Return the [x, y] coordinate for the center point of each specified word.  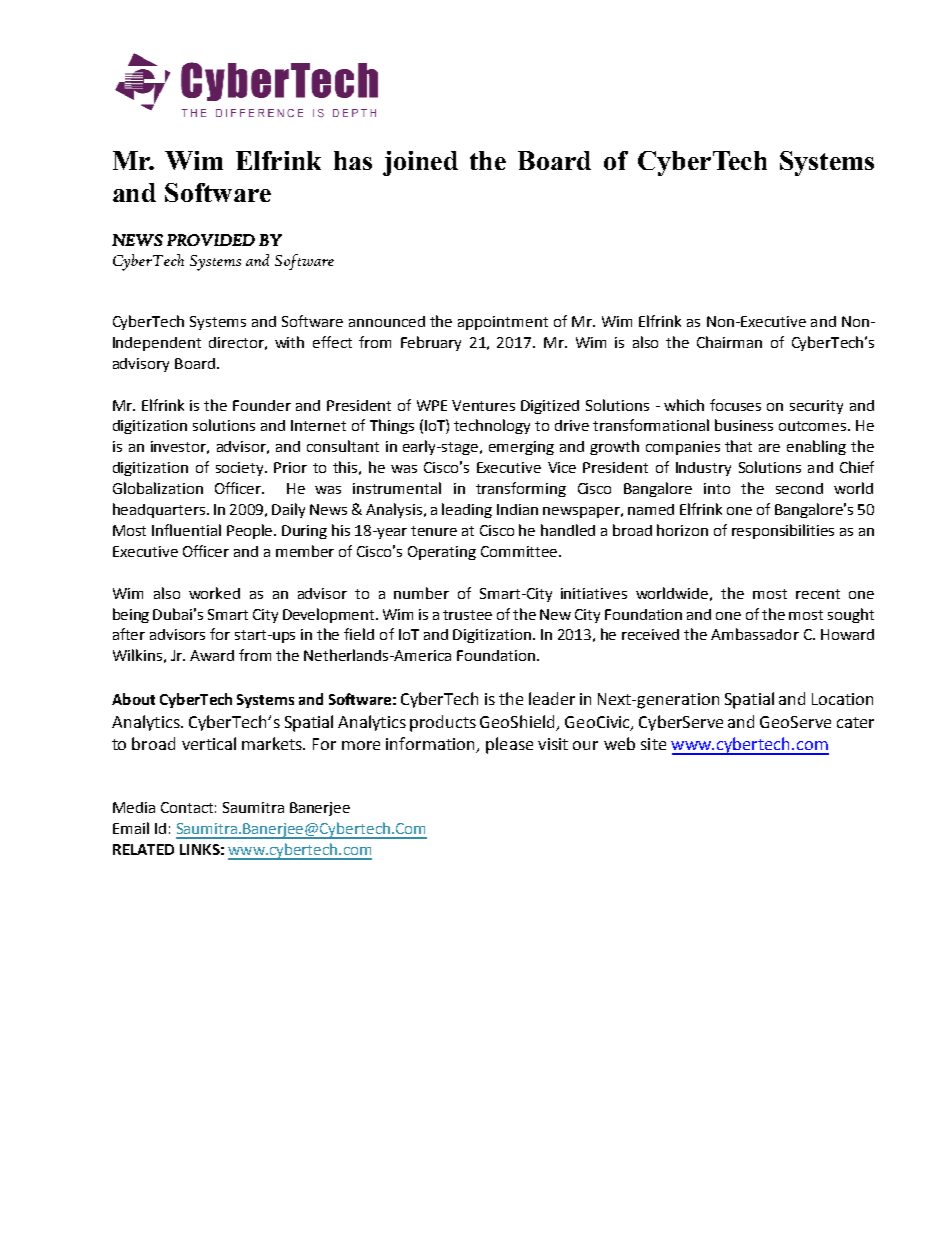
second [799, 488]
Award [212, 655]
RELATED [143, 849]
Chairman [729, 342]
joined [420, 163]
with [289, 342]
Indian [517, 509]
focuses [735, 405]
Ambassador [755, 634]
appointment [503, 323]
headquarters [160, 510]
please [509, 745]
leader [552, 698]
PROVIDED [211, 240]
